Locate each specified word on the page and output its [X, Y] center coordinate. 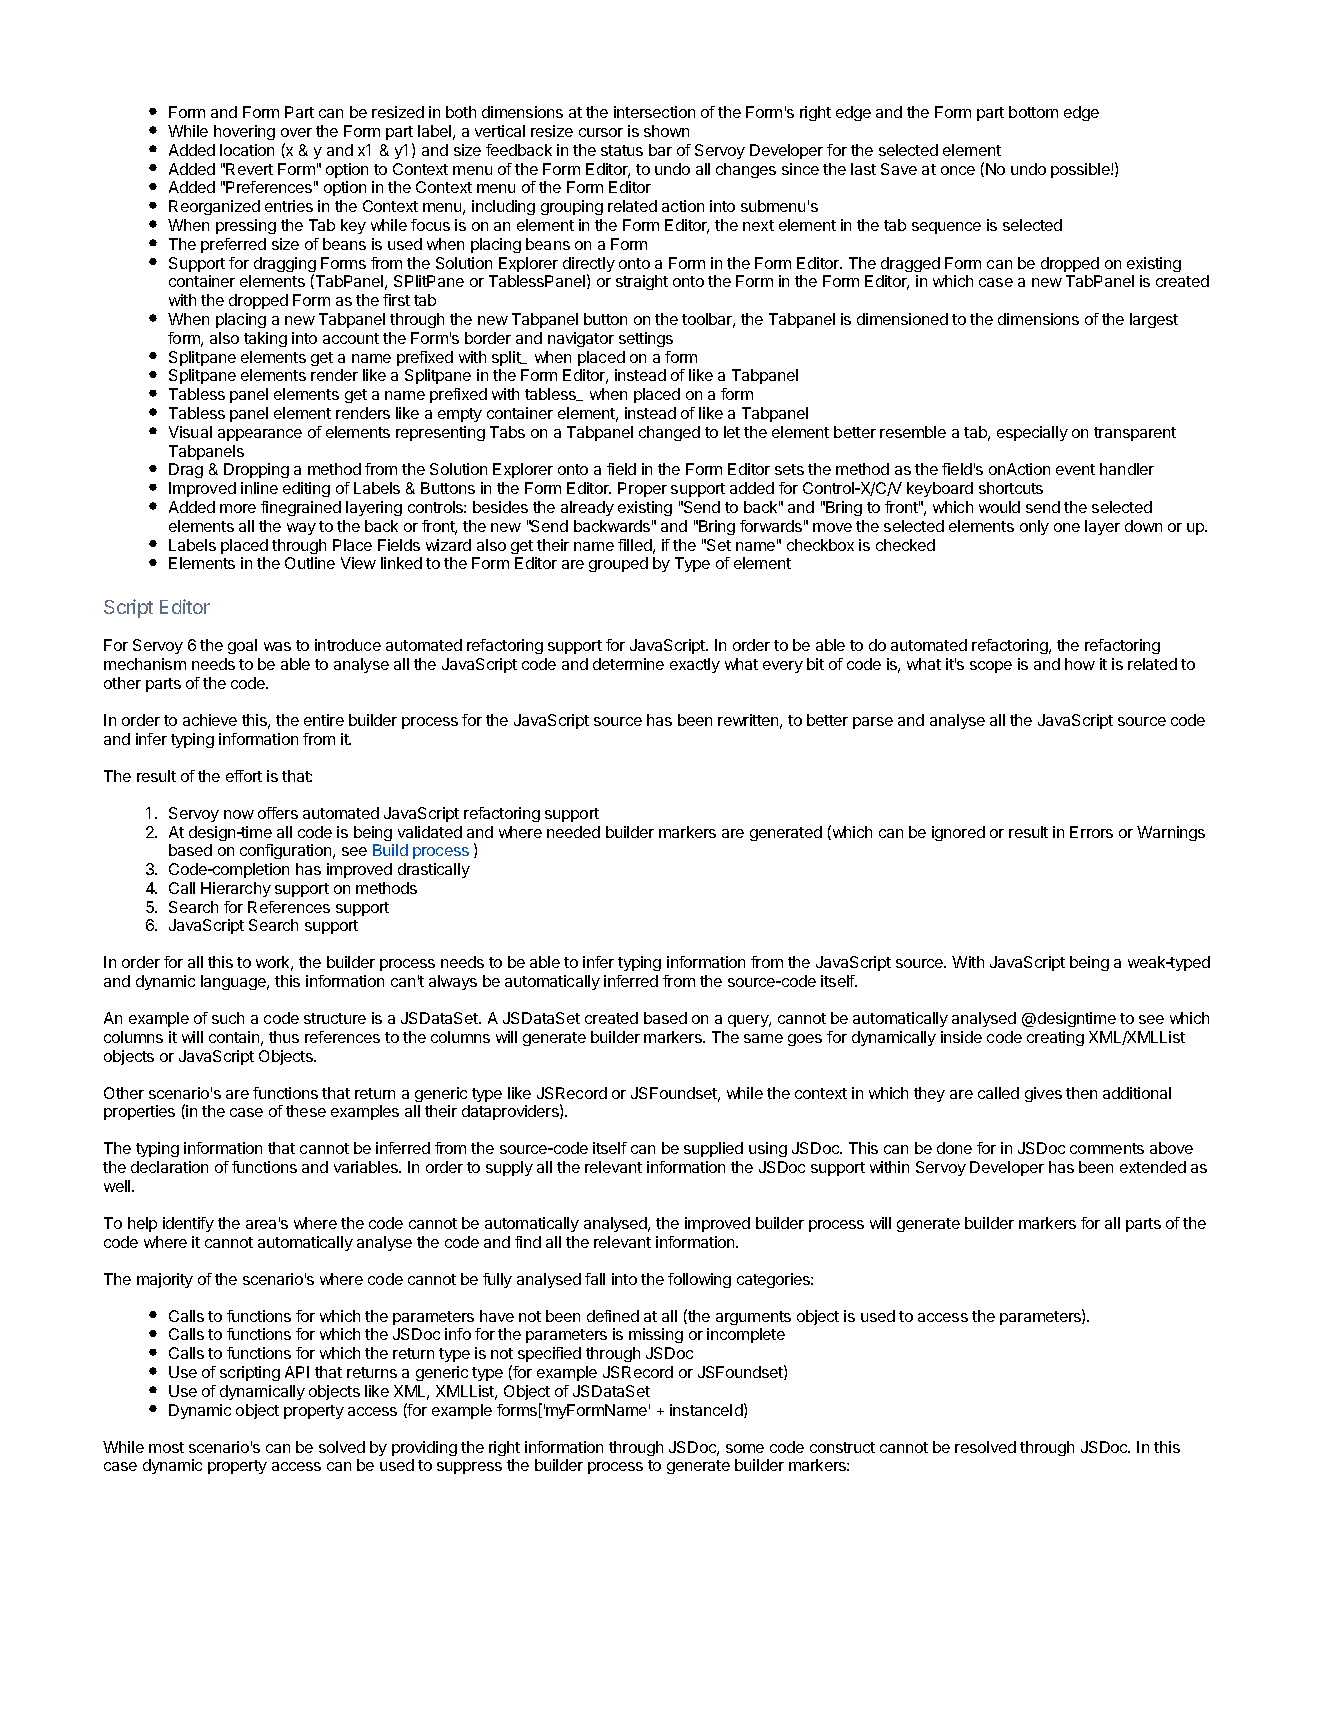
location [247, 150]
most [166, 1447]
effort [244, 776]
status [622, 150]
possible [1081, 170]
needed [573, 832]
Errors [1091, 832]
